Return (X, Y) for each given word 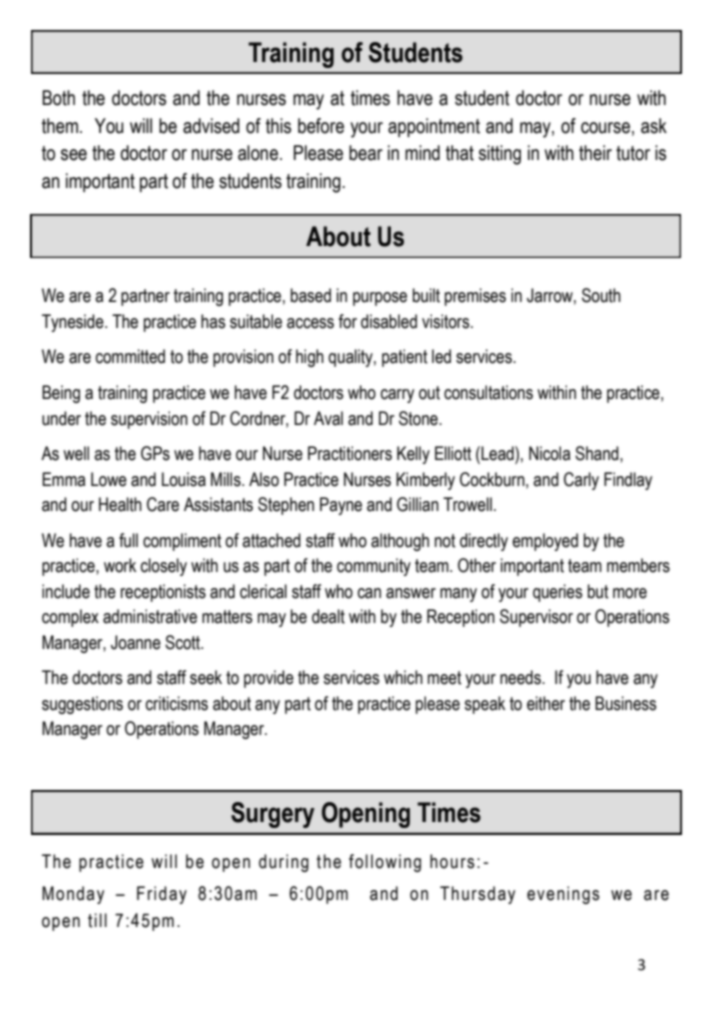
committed (130, 356)
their (595, 153)
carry (397, 396)
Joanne (136, 642)
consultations (488, 392)
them (60, 126)
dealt (328, 616)
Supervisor (536, 618)
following (385, 863)
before (321, 126)
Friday (162, 895)
